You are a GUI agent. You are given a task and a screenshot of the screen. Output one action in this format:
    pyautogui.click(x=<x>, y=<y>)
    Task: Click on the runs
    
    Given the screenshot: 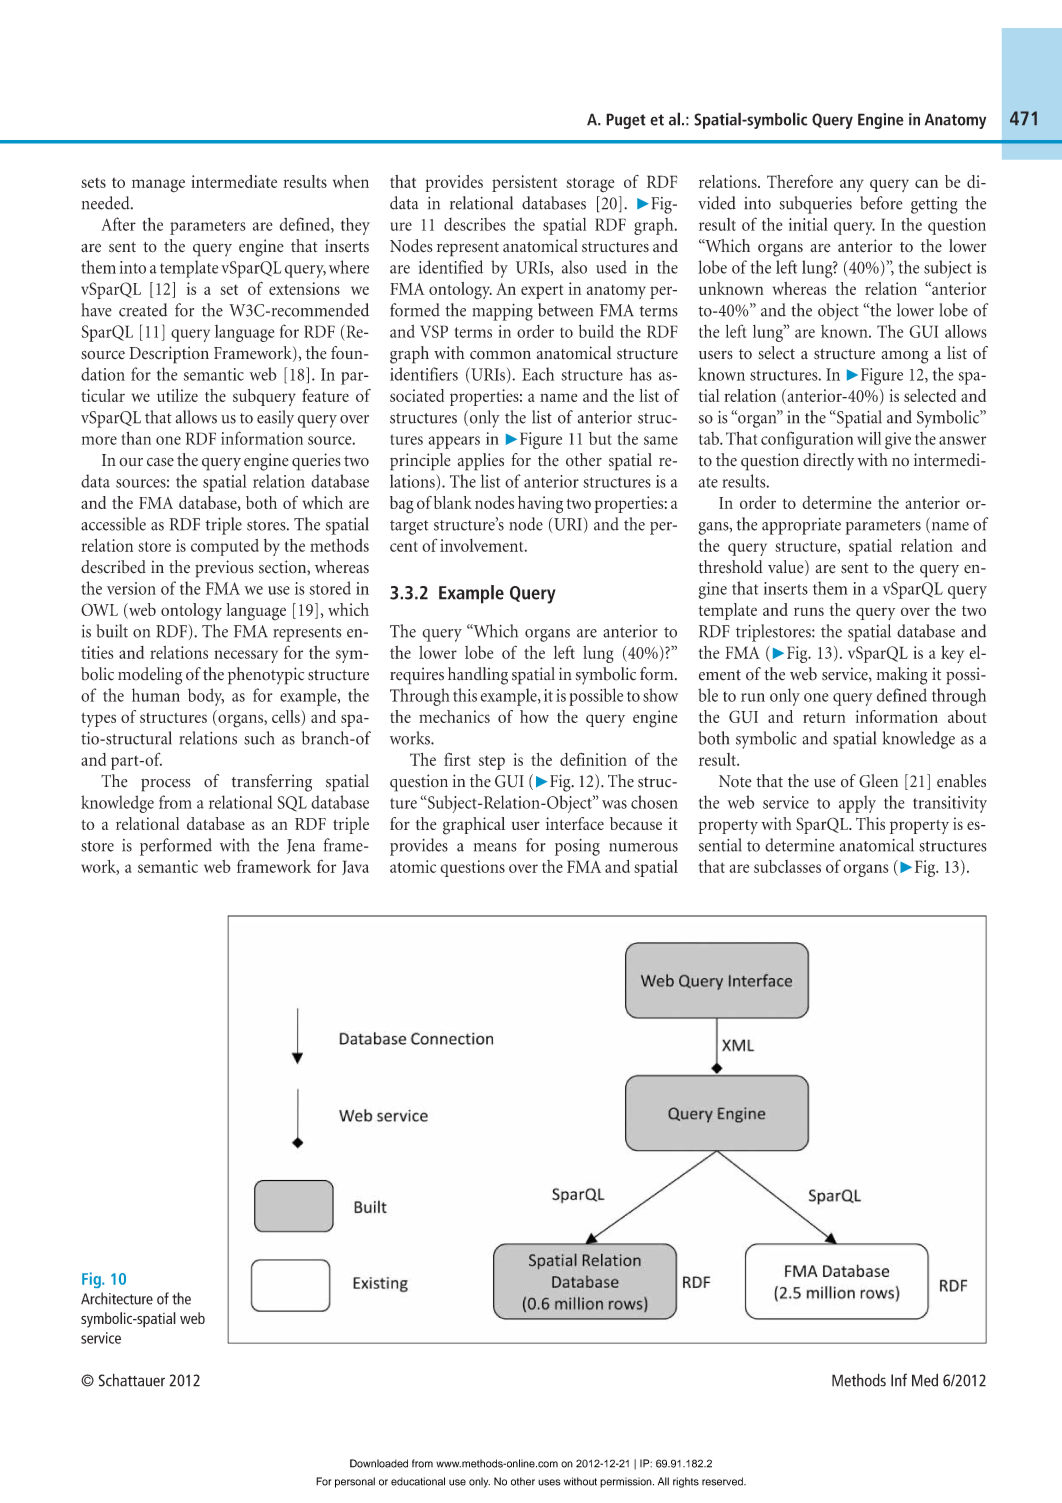 What is the action you would take?
    pyautogui.click(x=809, y=611)
